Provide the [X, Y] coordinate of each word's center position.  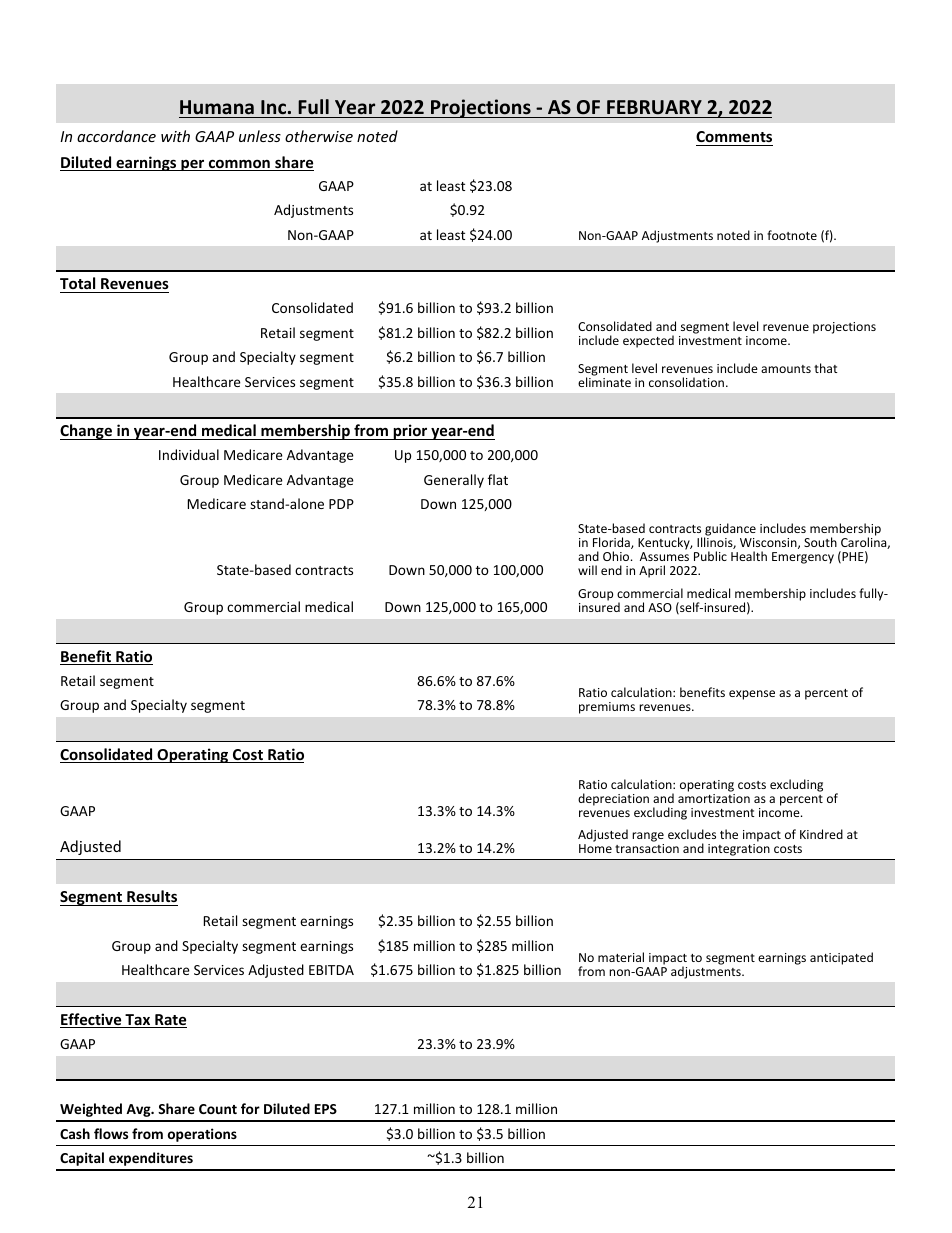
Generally [454, 481]
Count [218, 1109]
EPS [326, 1109]
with [175, 136]
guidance [730, 531]
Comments [734, 136]
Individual [189, 454]
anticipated [841, 958]
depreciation [613, 799]
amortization [714, 798]
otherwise [319, 136]
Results [152, 896]
